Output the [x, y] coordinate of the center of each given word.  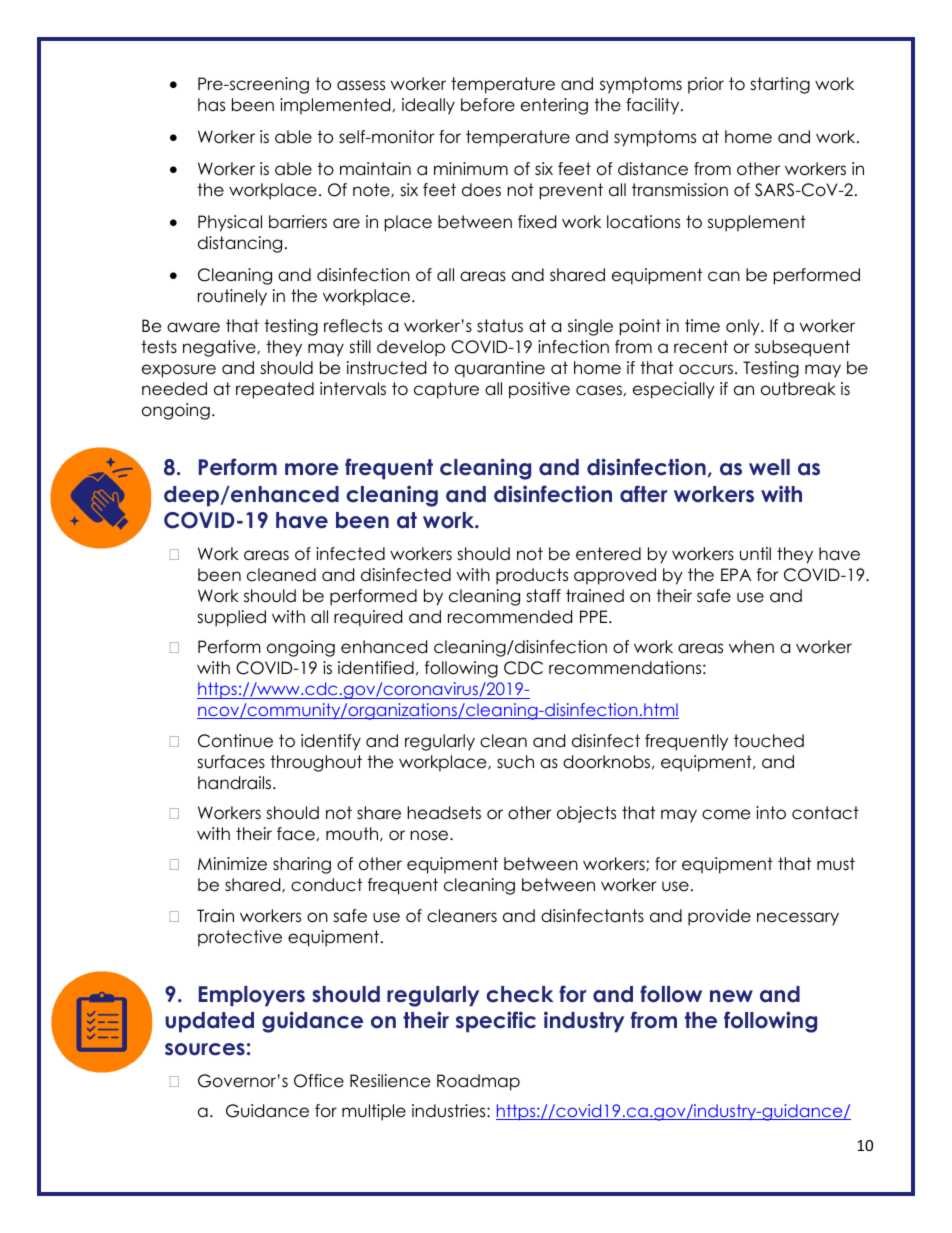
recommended [510, 617]
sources [205, 1049]
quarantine [500, 369]
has [211, 105]
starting [780, 85]
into [771, 813]
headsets [444, 813]
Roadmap [478, 1082]
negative [220, 348]
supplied [231, 618]
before [488, 105]
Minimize [232, 864]
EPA [736, 574]
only [744, 327]
